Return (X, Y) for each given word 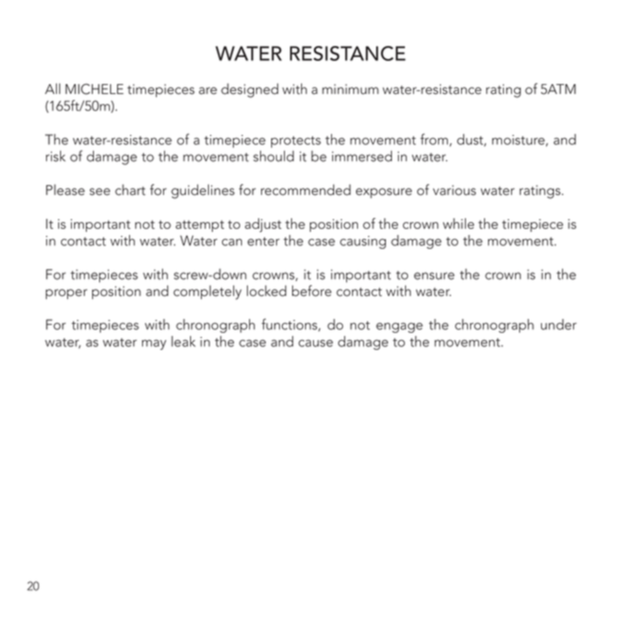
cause (315, 343)
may (154, 345)
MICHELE (94, 89)
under (559, 324)
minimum (350, 89)
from (434, 139)
